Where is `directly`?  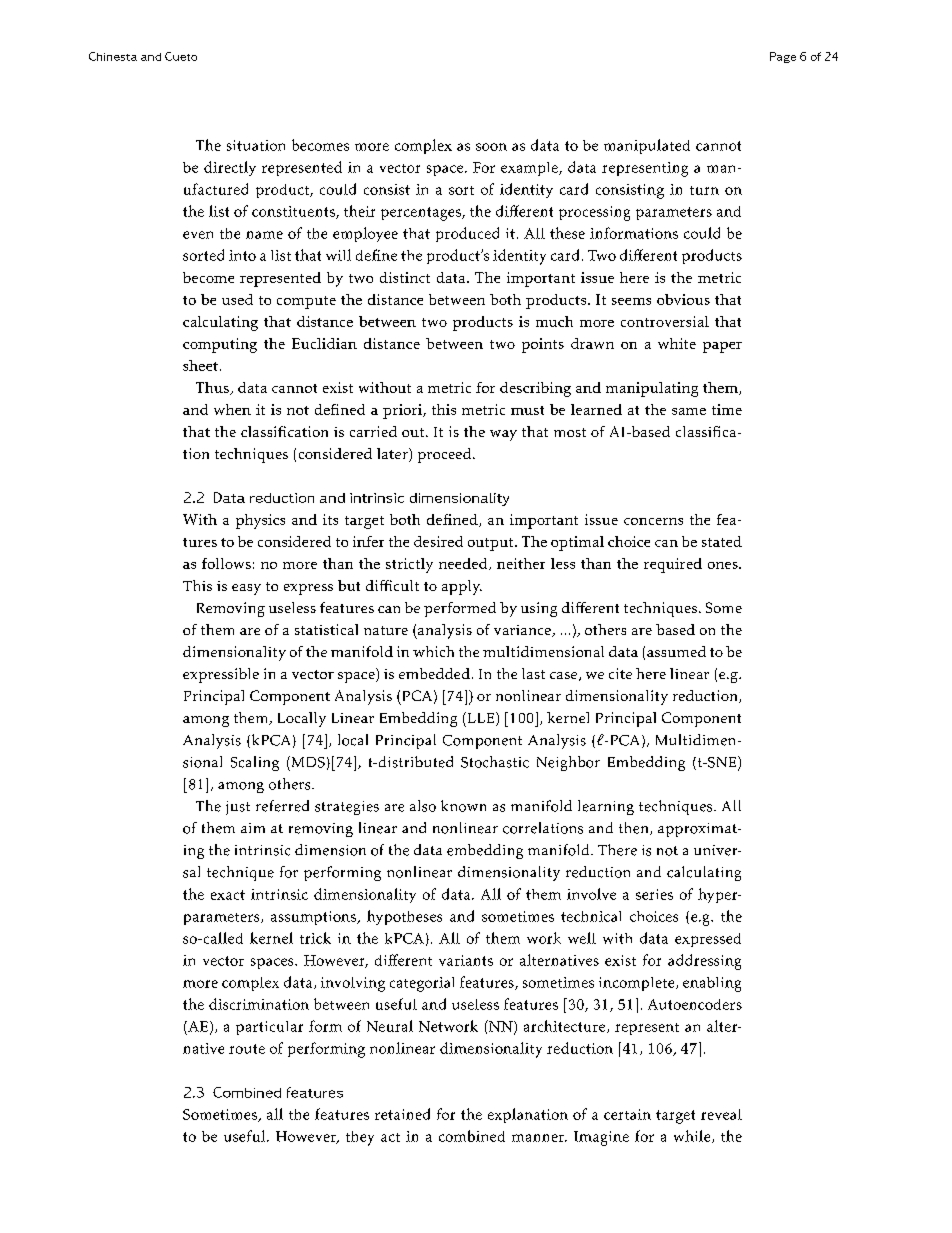 directly is located at coordinates (230, 168).
